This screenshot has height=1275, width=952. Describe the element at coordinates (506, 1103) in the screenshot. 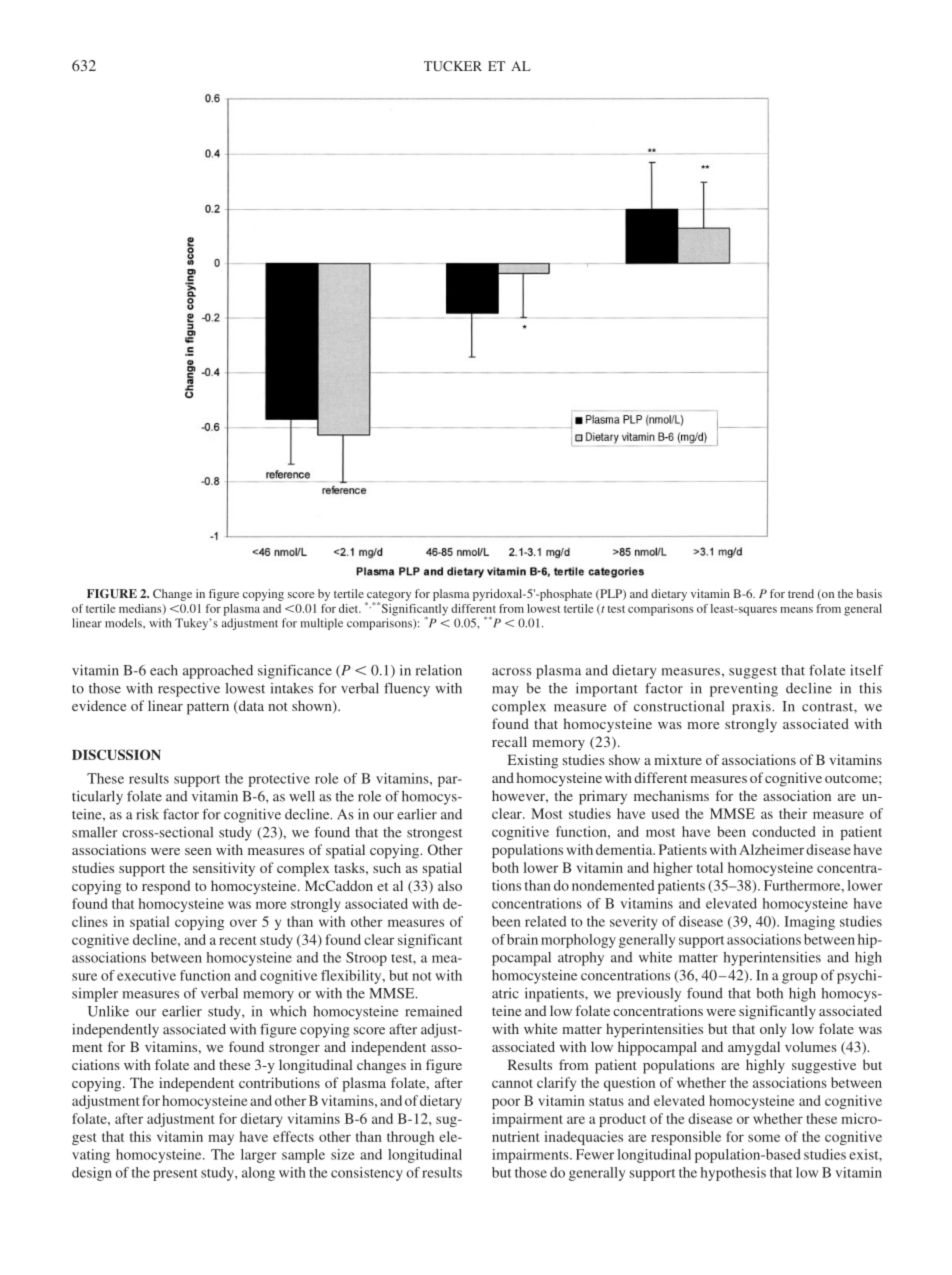

I see `poor` at that location.
